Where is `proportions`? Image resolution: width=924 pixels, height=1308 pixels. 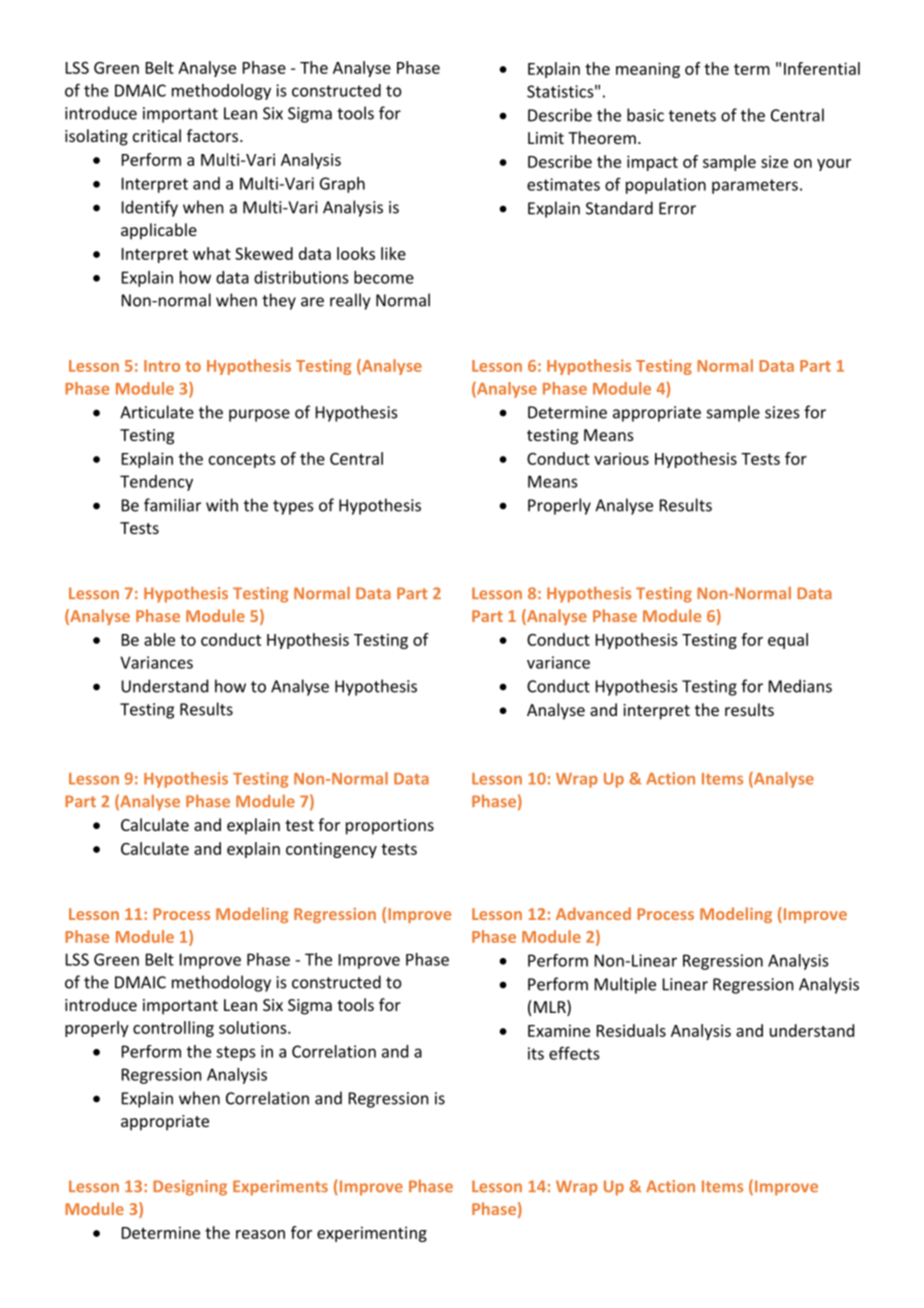 proportions is located at coordinates (390, 827).
